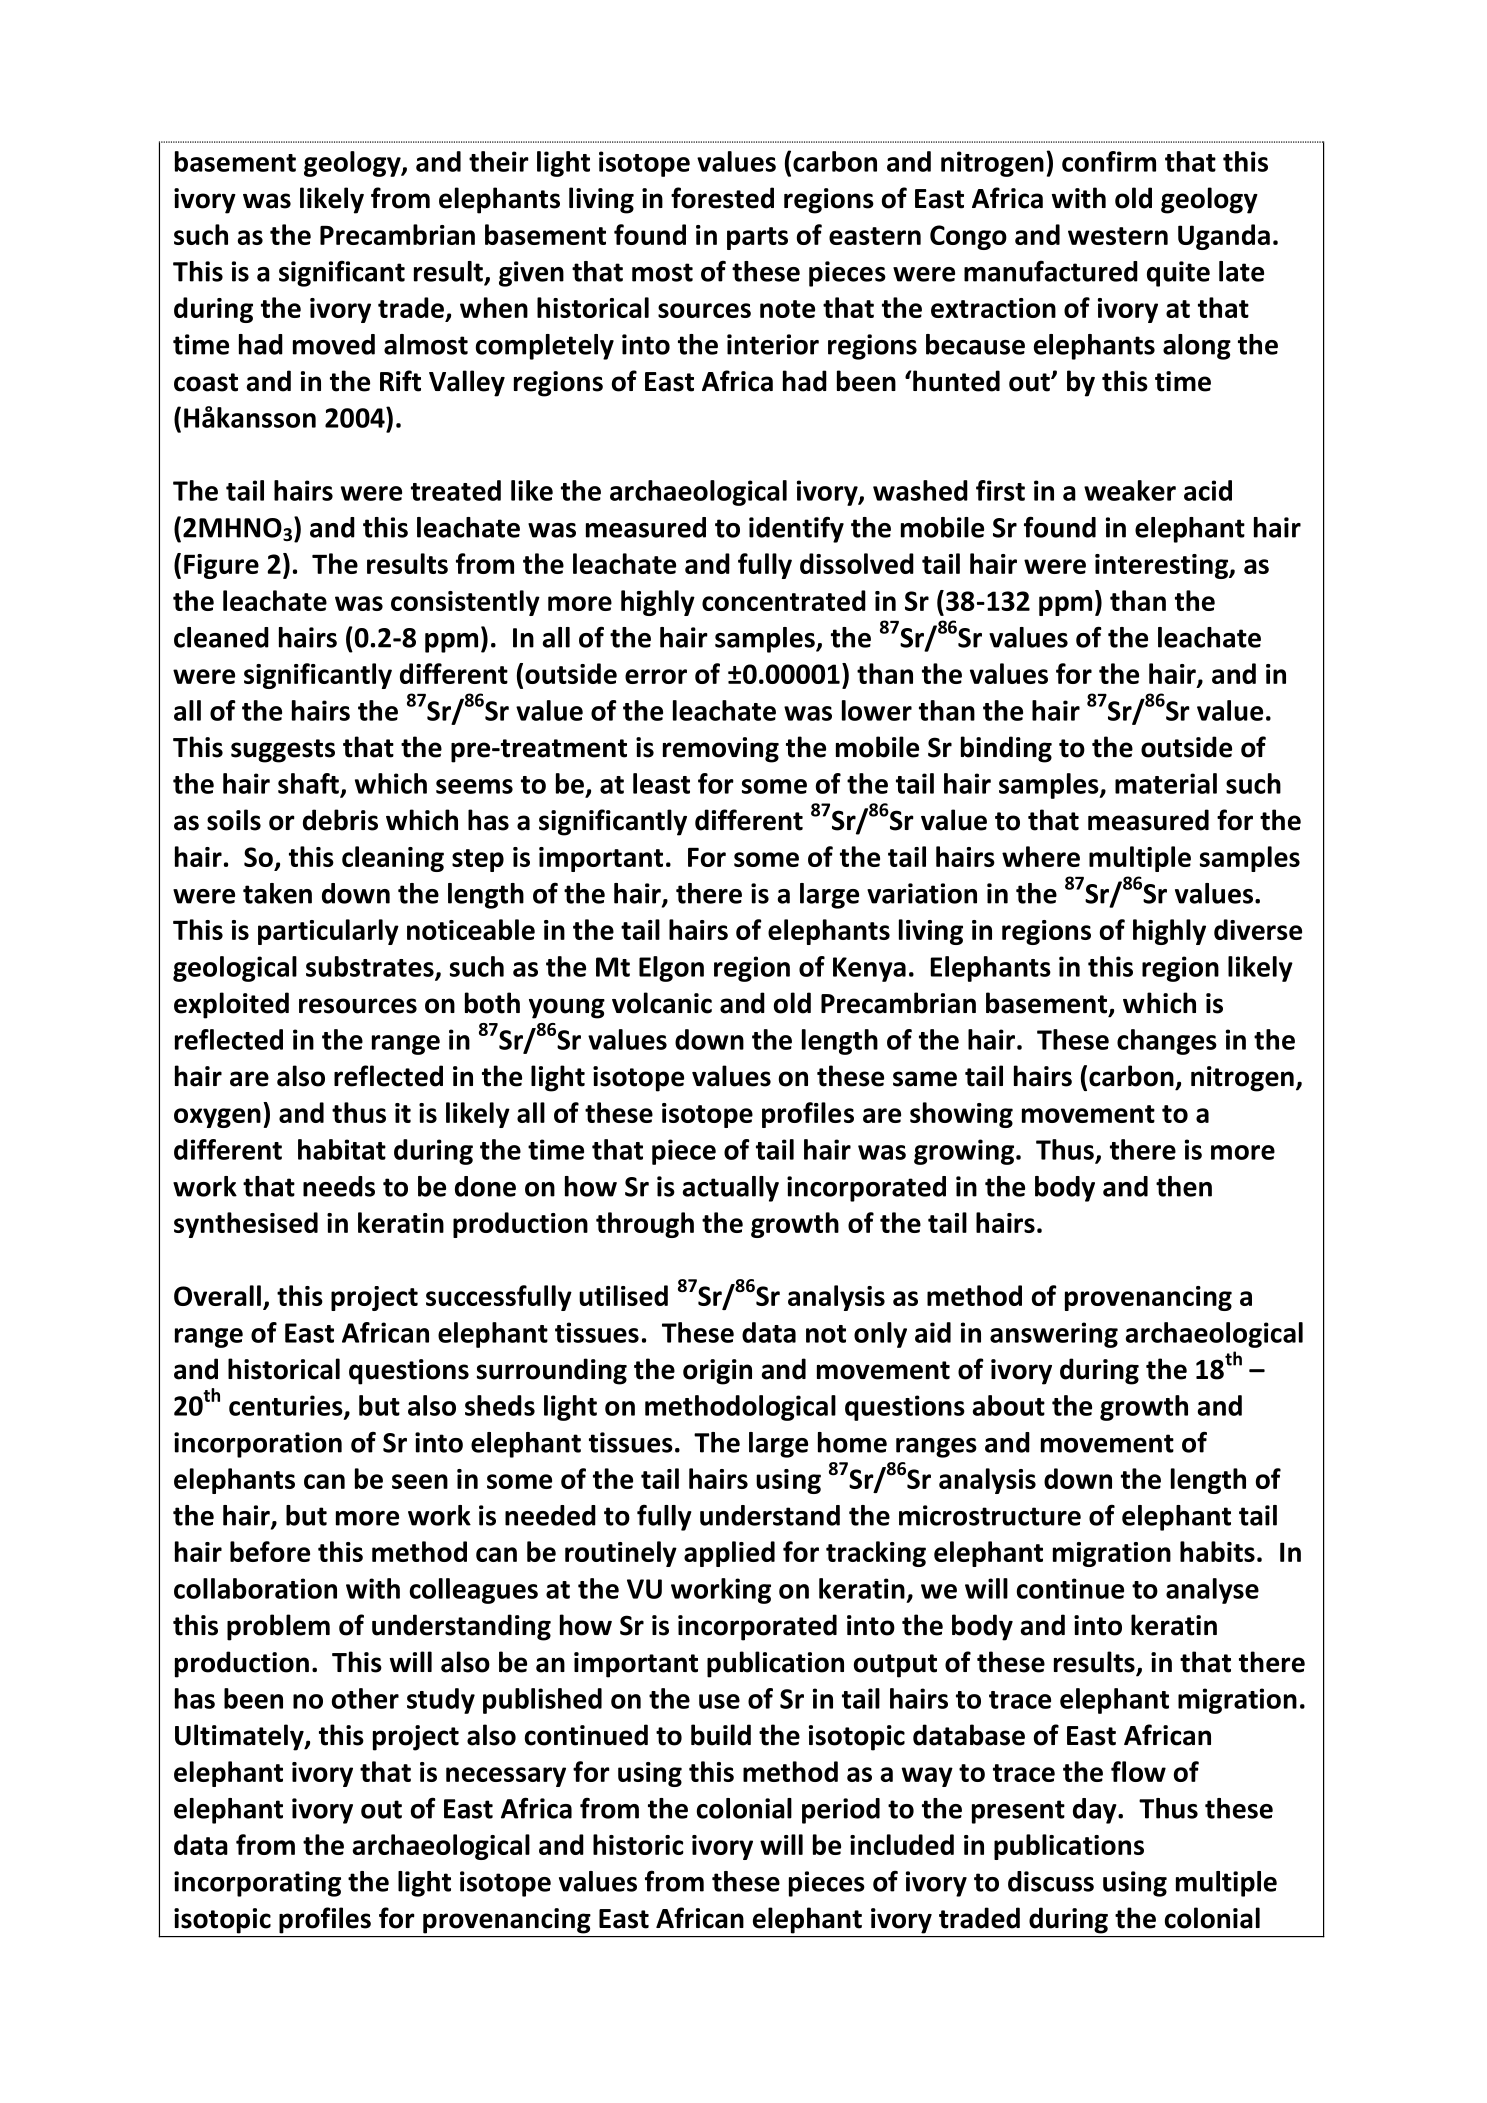  What do you see at coordinates (722, 198) in the screenshot?
I see `forested` at bounding box center [722, 198].
